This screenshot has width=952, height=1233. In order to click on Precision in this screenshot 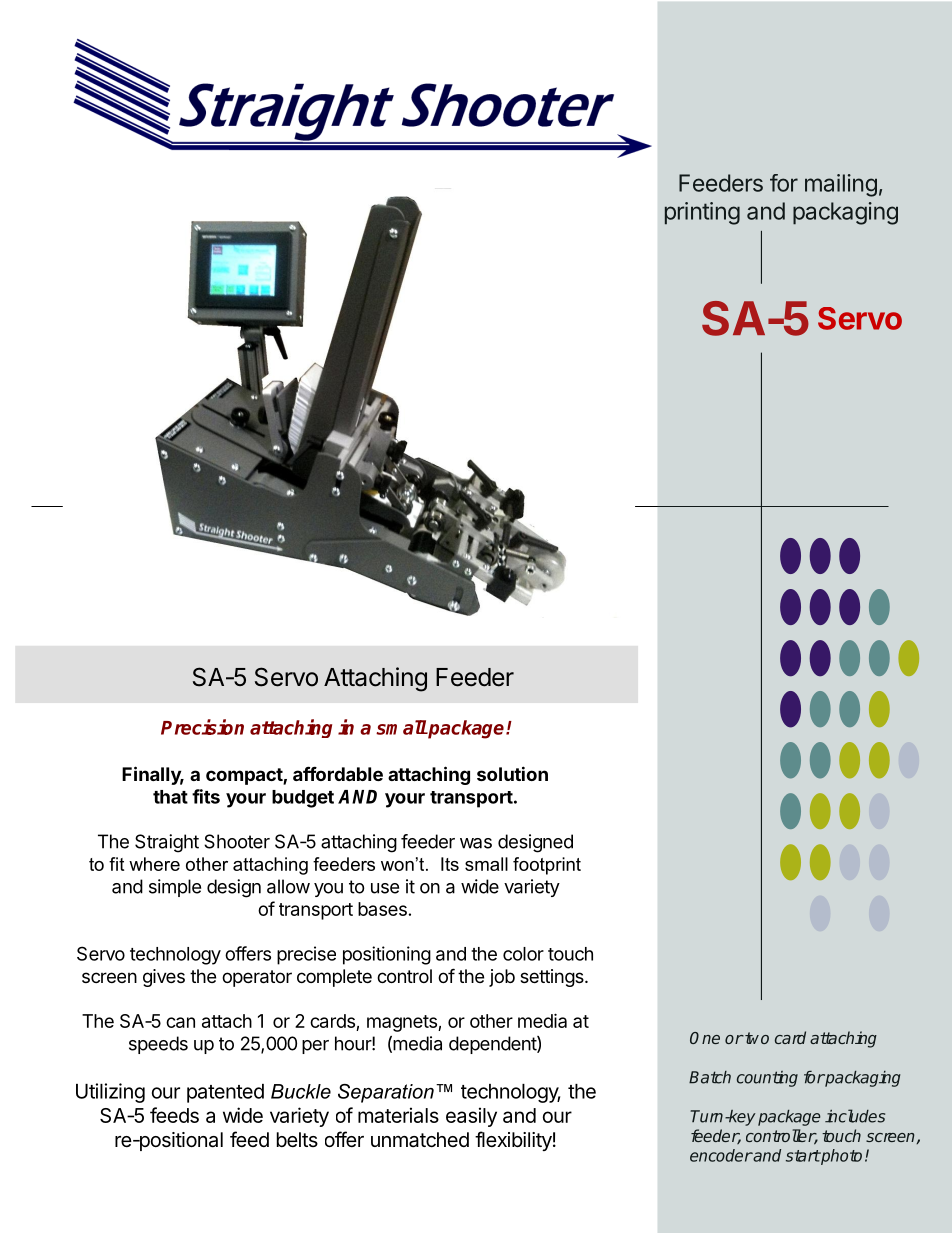, I will do `click(202, 727)`.
